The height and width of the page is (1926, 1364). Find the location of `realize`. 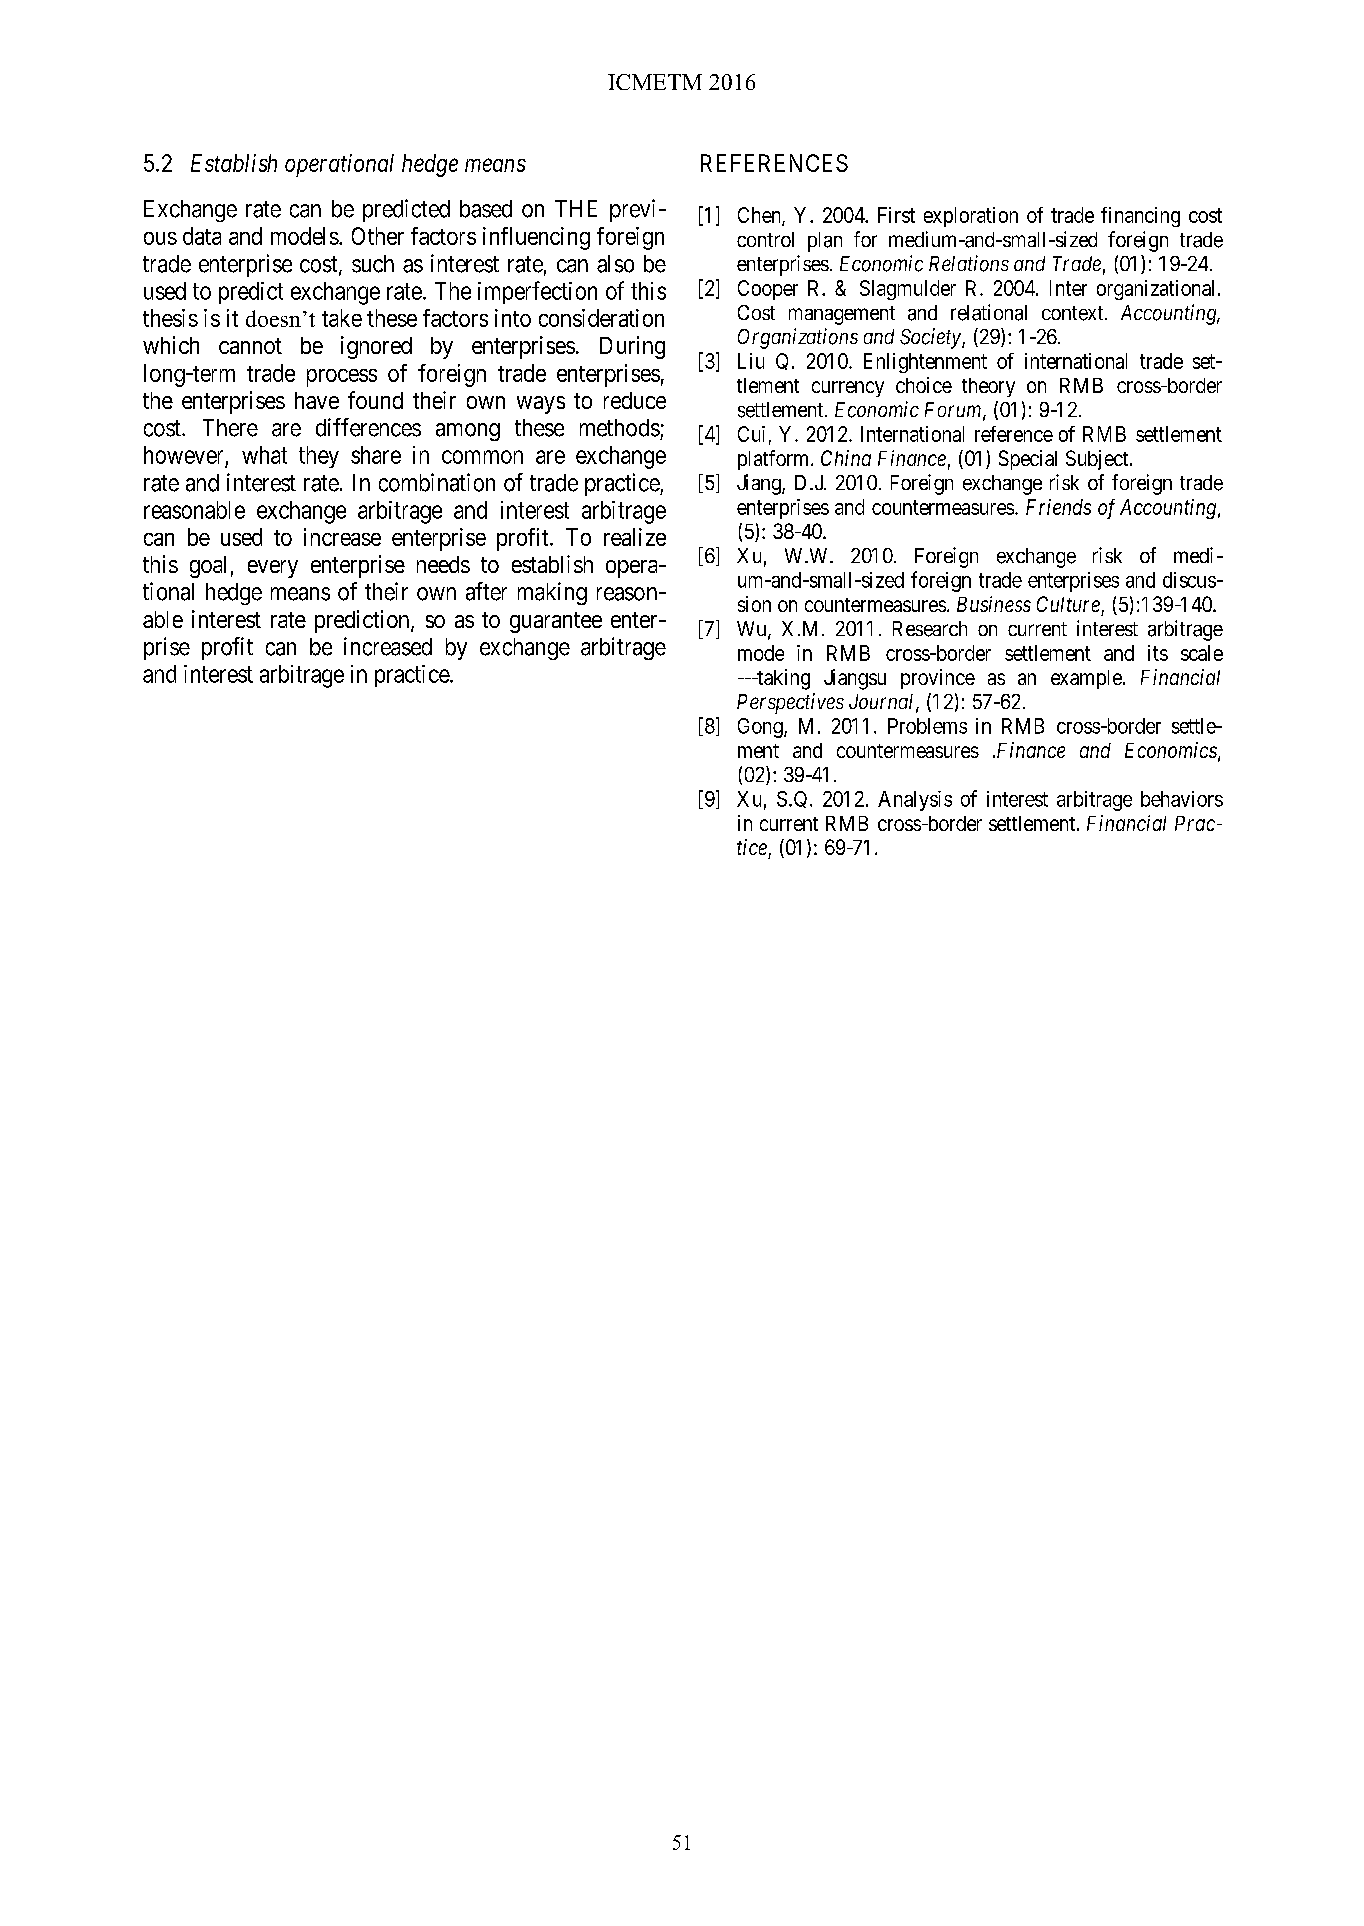

realize is located at coordinates (635, 537).
